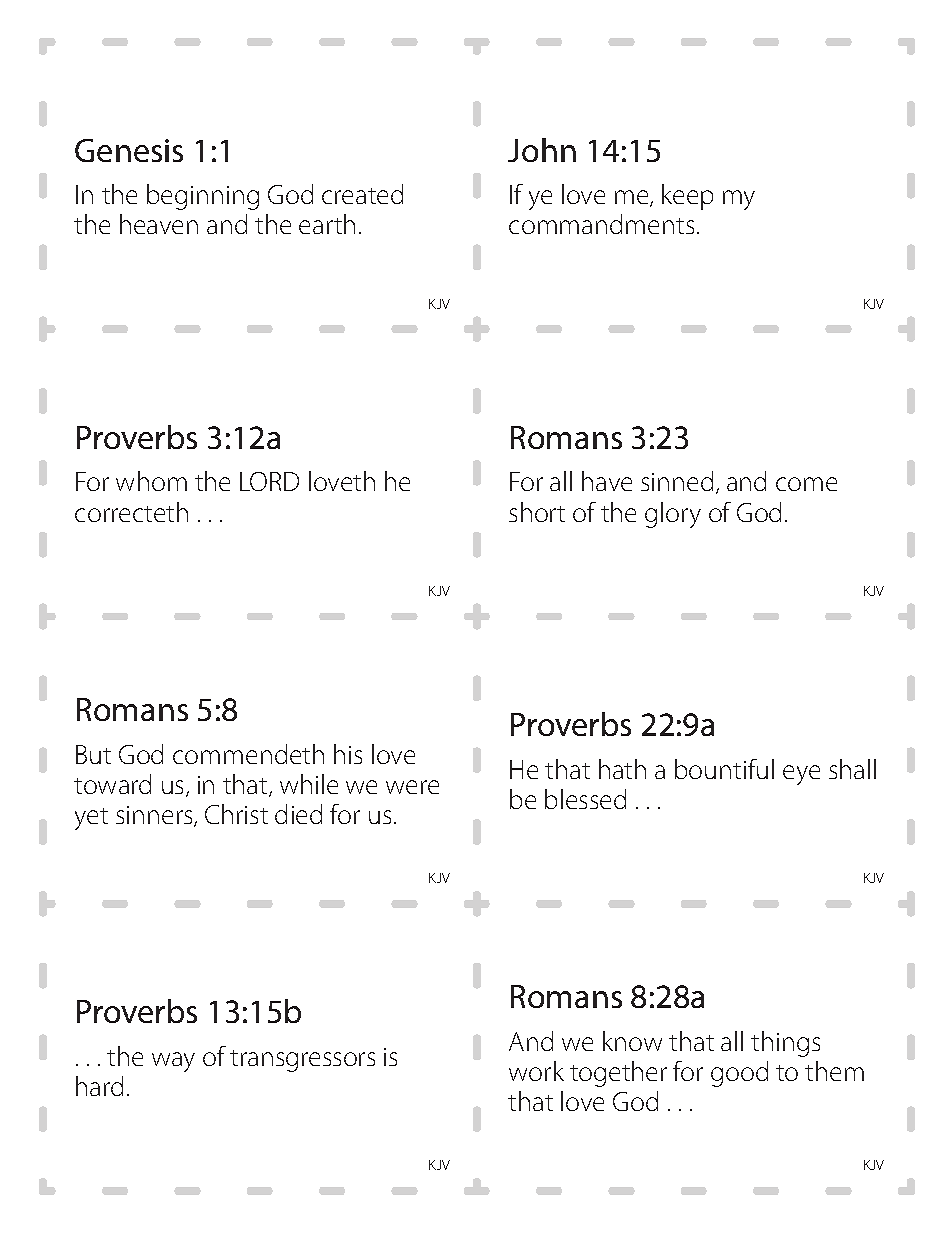 The height and width of the screenshot is (1233, 952). Describe the element at coordinates (785, 1044) in the screenshot. I see `things` at that location.
